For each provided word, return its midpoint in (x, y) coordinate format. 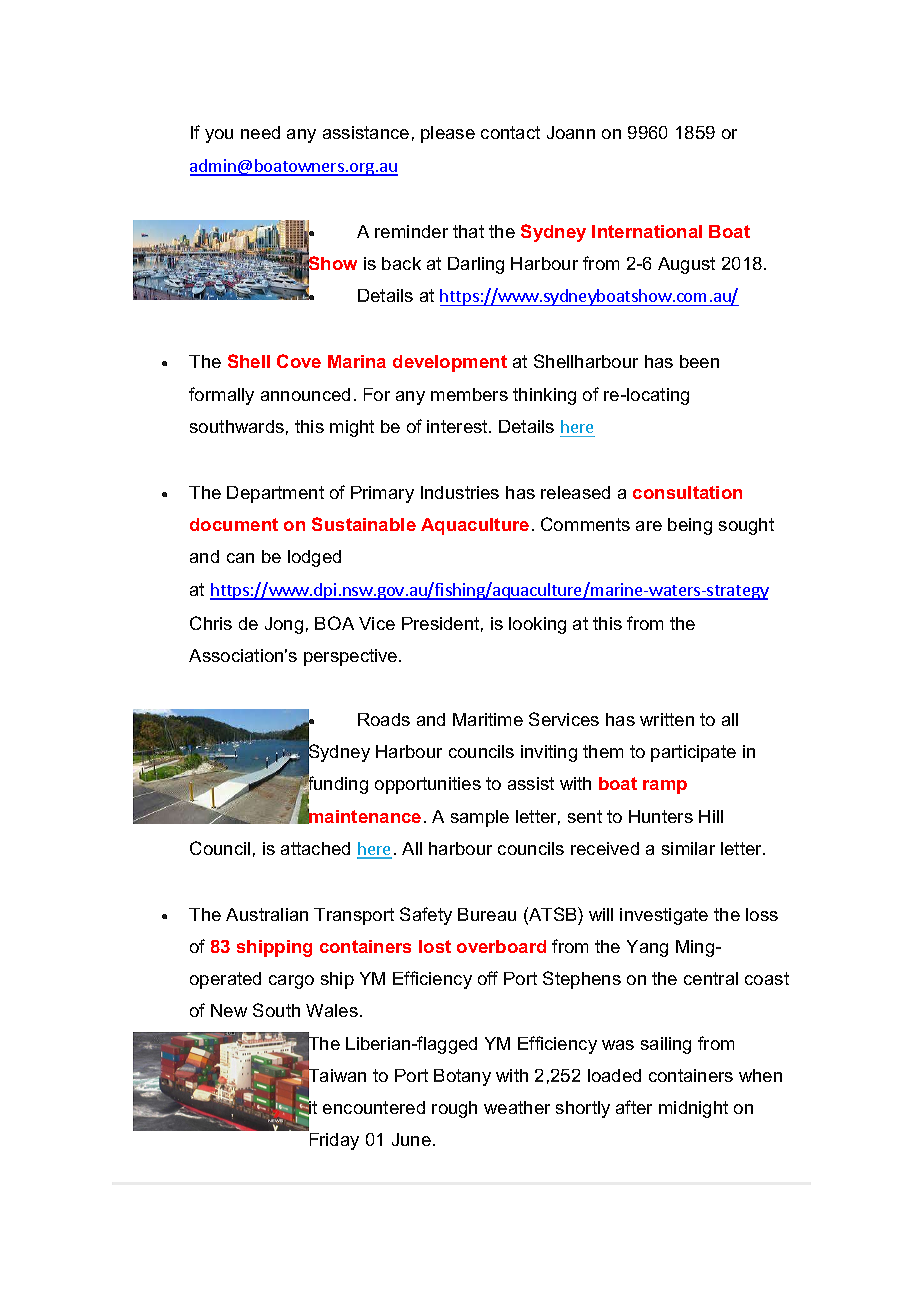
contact (510, 132)
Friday (334, 1141)
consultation (687, 492)
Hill (711, 816)
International (647, 231)
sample (480, 818)
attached (315, 848)
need (260, 132)
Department (275, 494)
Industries (460, 492)
